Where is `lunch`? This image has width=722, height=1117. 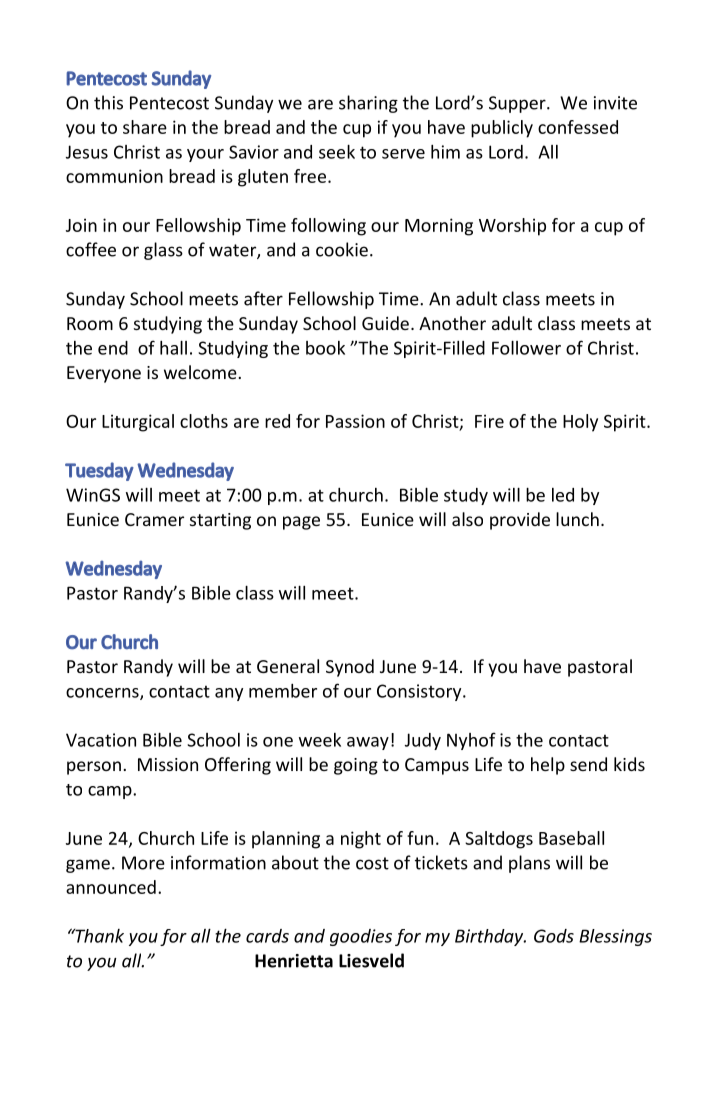 lunch is located at coordinates (577, 519).
